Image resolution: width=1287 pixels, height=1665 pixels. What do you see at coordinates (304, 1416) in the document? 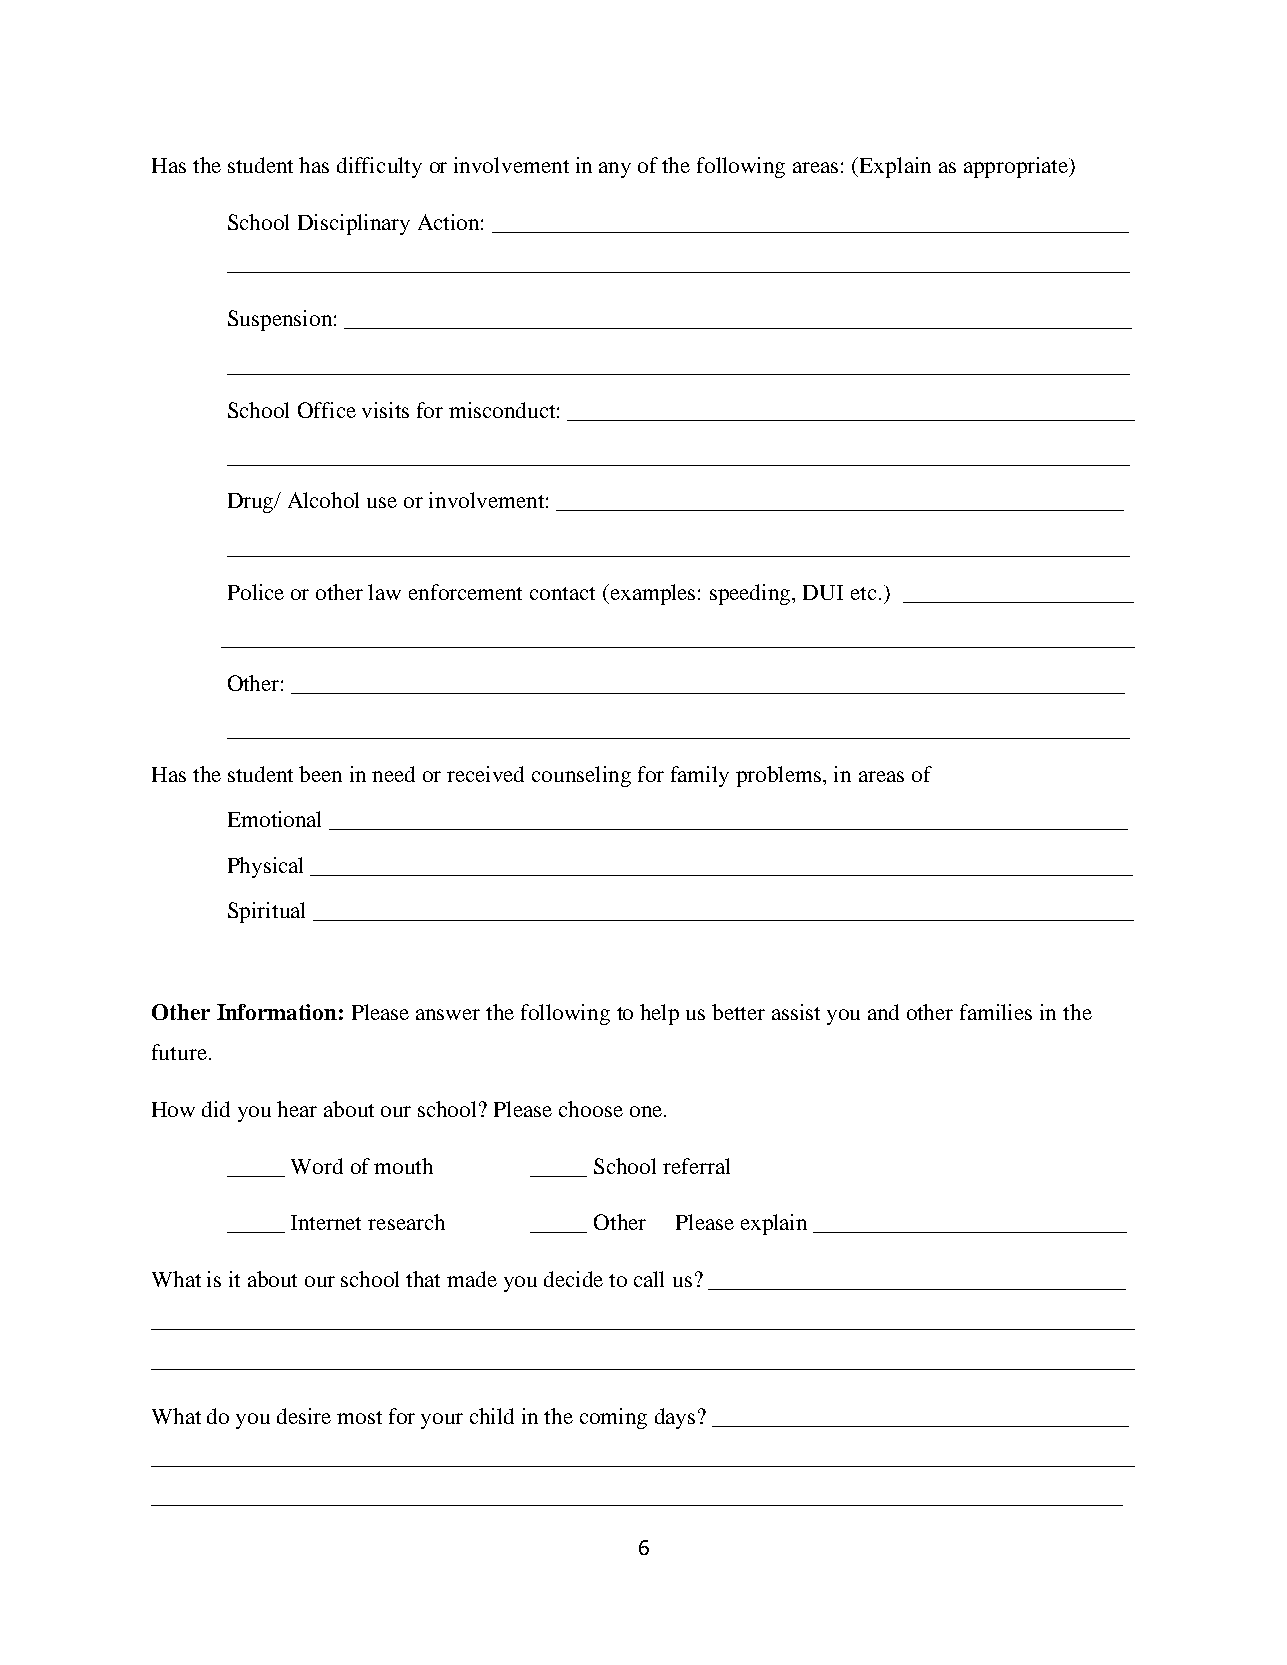
I see `desire` at bounding box center [304, 1416].
